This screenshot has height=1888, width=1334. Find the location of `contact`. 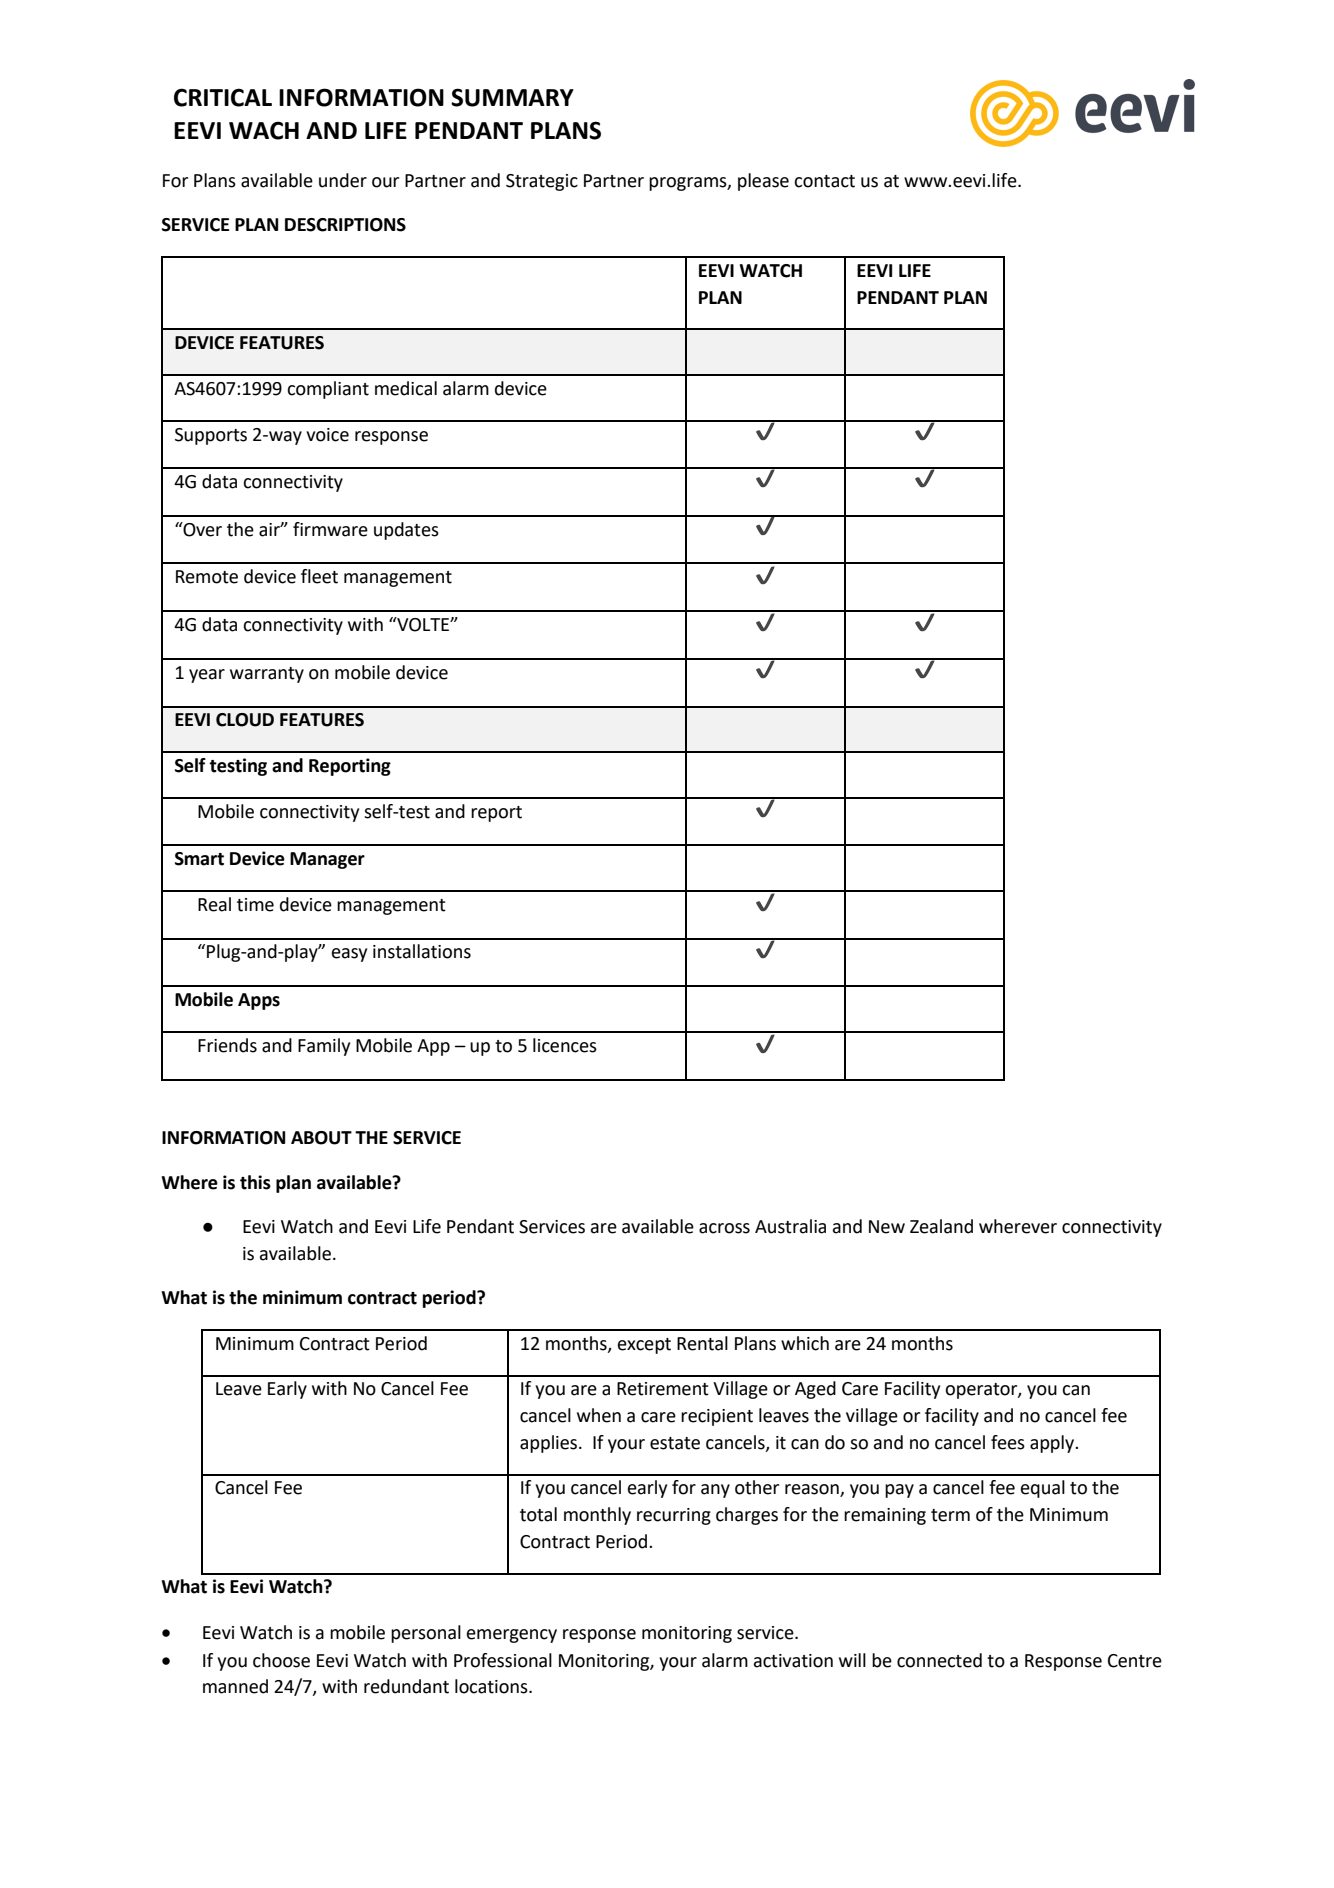

contact is located at coordinates (824, 181).
